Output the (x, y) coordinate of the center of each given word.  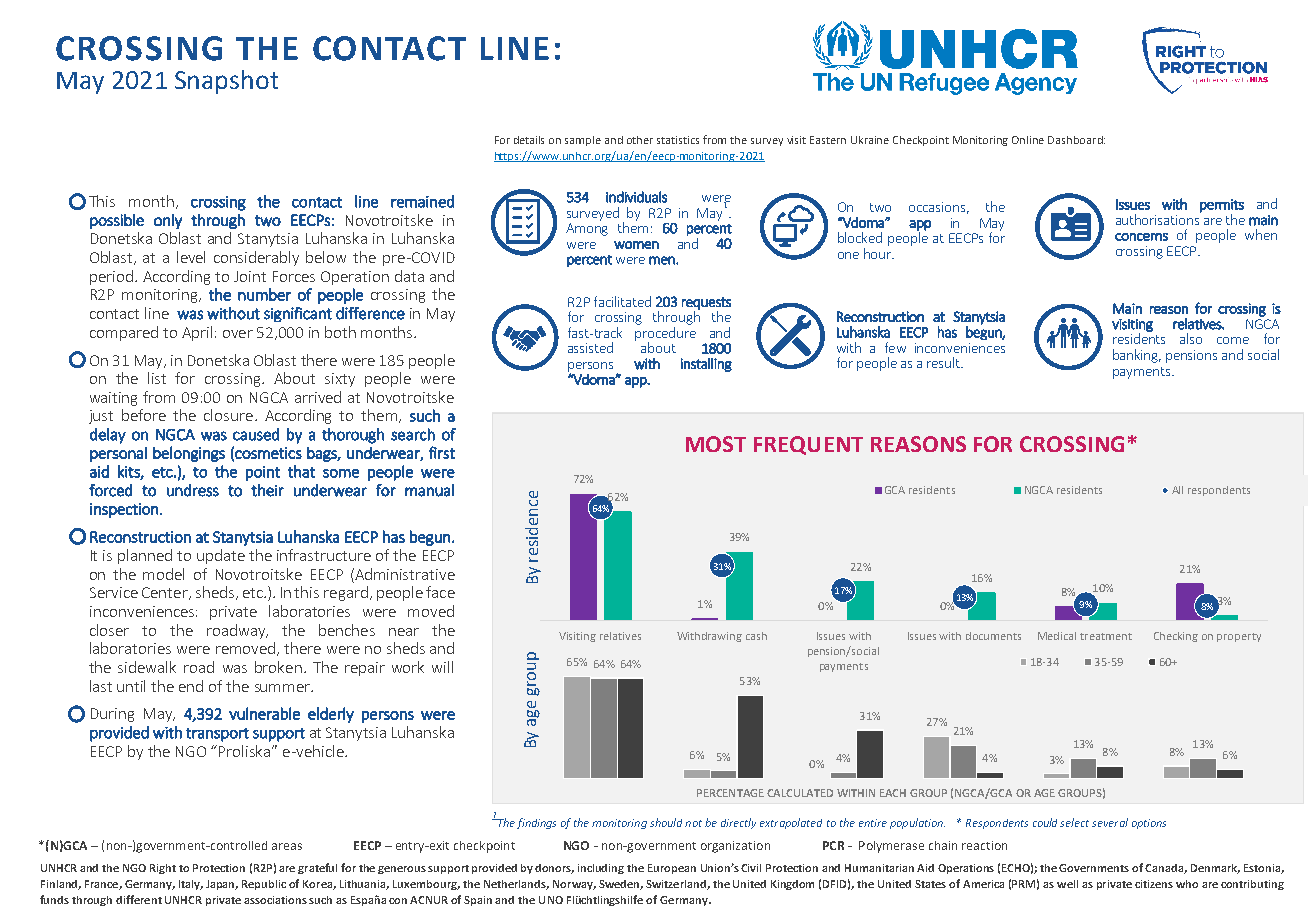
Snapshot (226, 82)
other (640, 140)
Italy (191, 885)
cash (756, 636)
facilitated (622, 301)
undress (193, 490)
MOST (716, 444)
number (264, 294)
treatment (1106, 636)
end (191, 686)
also (1191, 338)
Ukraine (870, 140)
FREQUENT (808, 445)
